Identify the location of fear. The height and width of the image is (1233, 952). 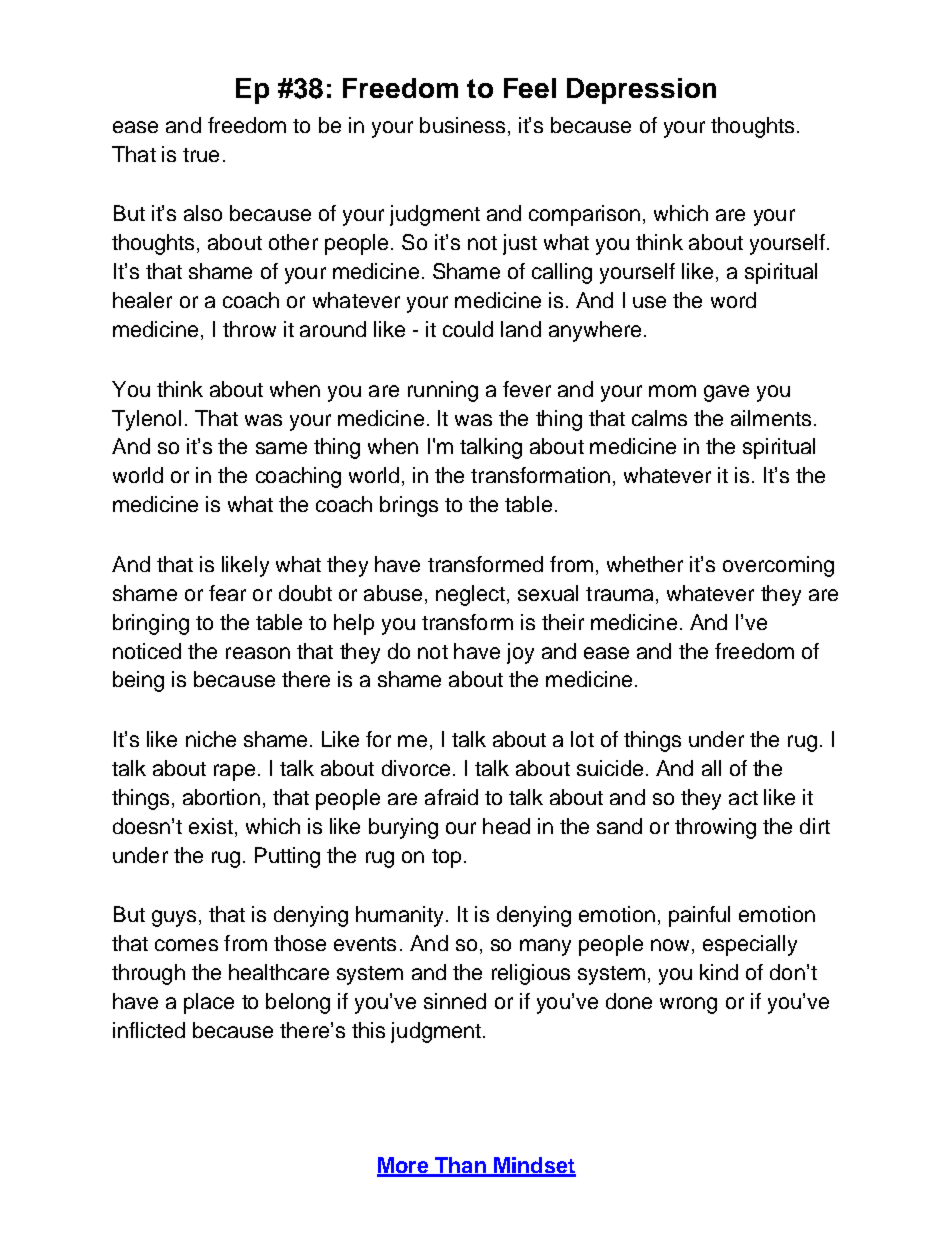
(227, 593).
